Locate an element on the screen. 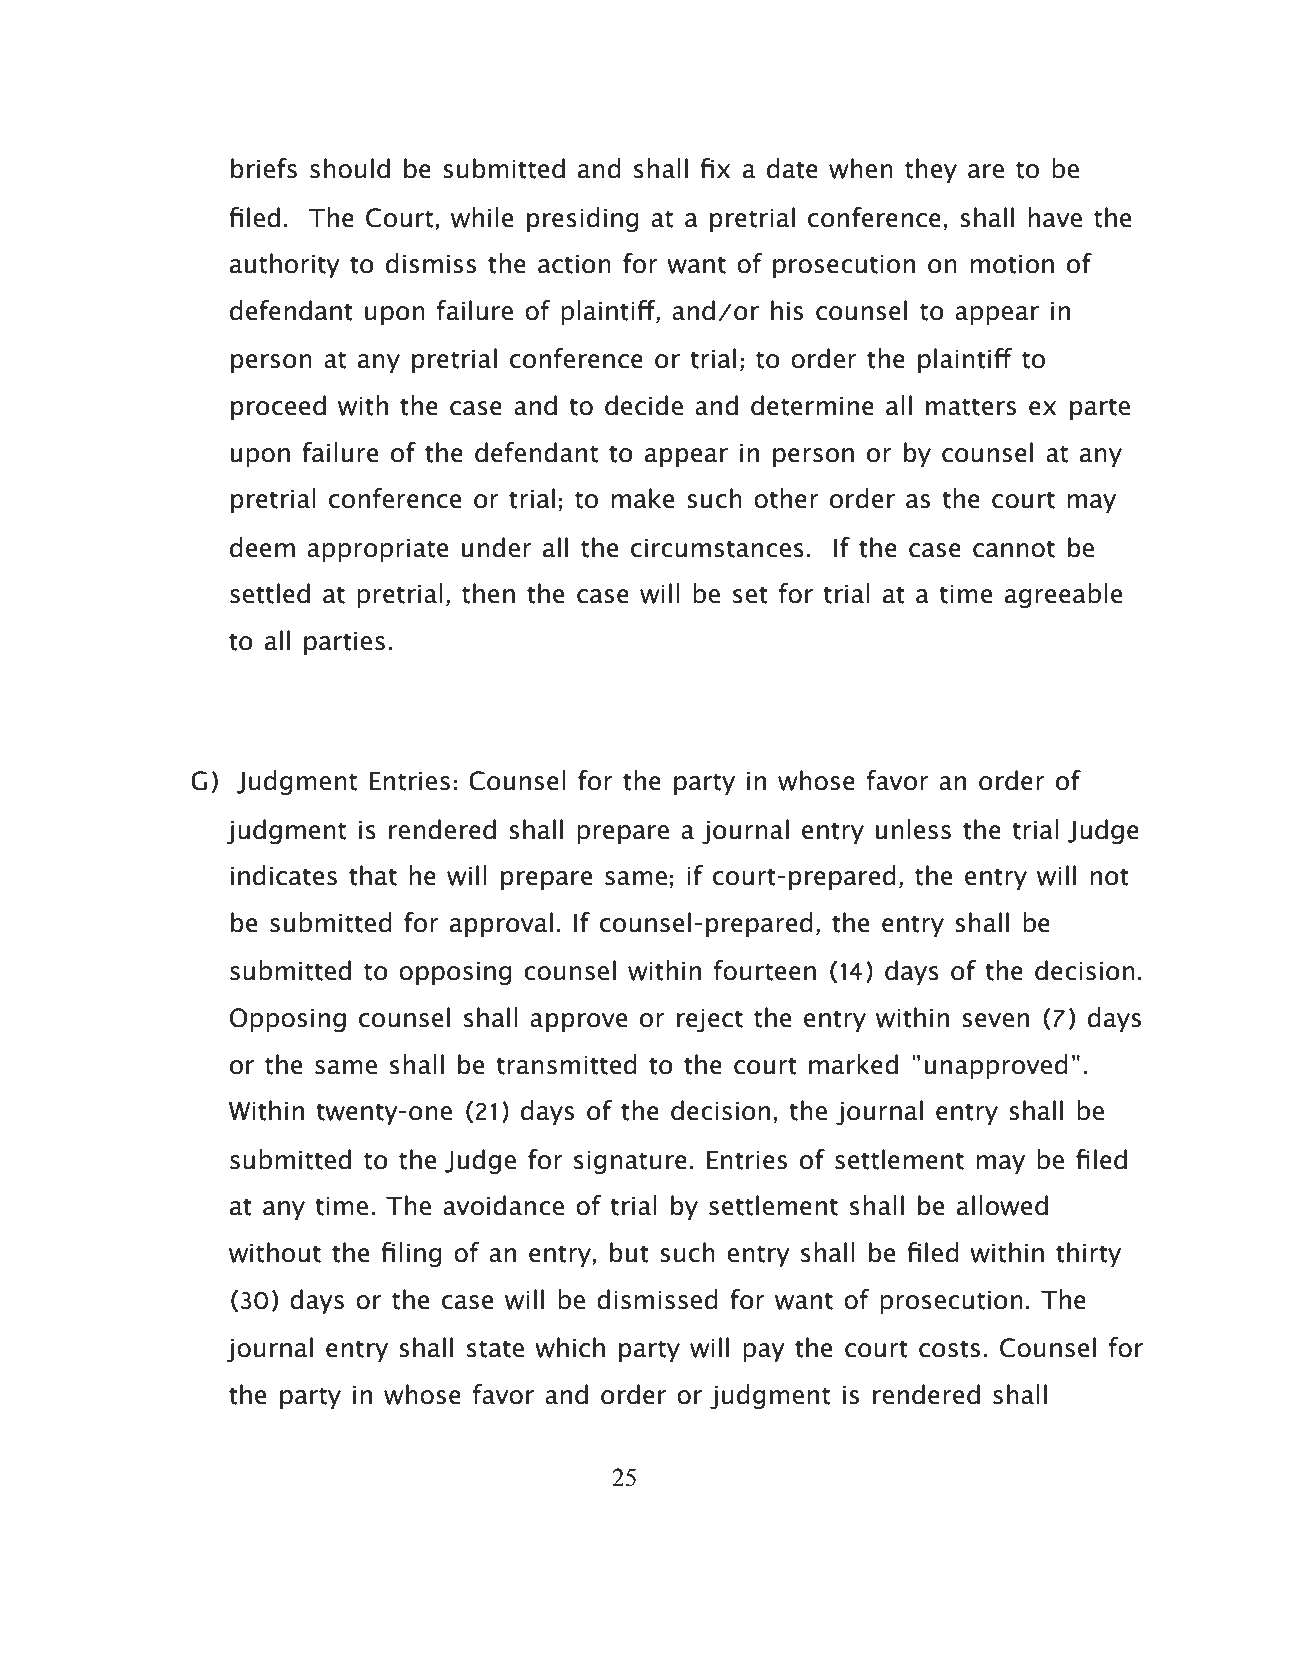 The image size is (1296, 1677). that is located at coordinates (373, 875).
